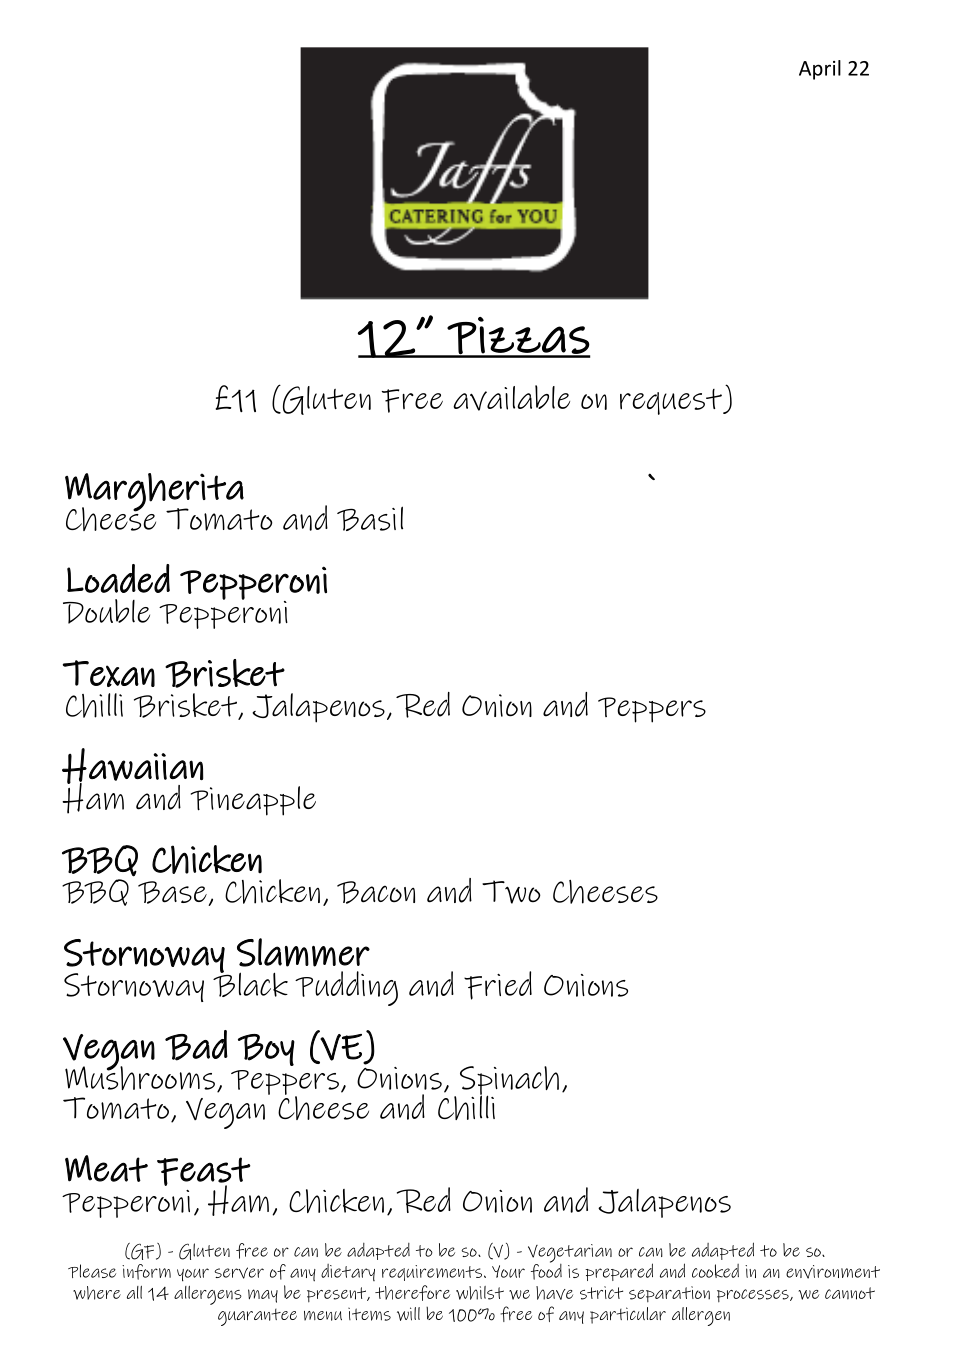 This page has width=957, height=1358. I want to click on Pineapple, so click(253, 801).
